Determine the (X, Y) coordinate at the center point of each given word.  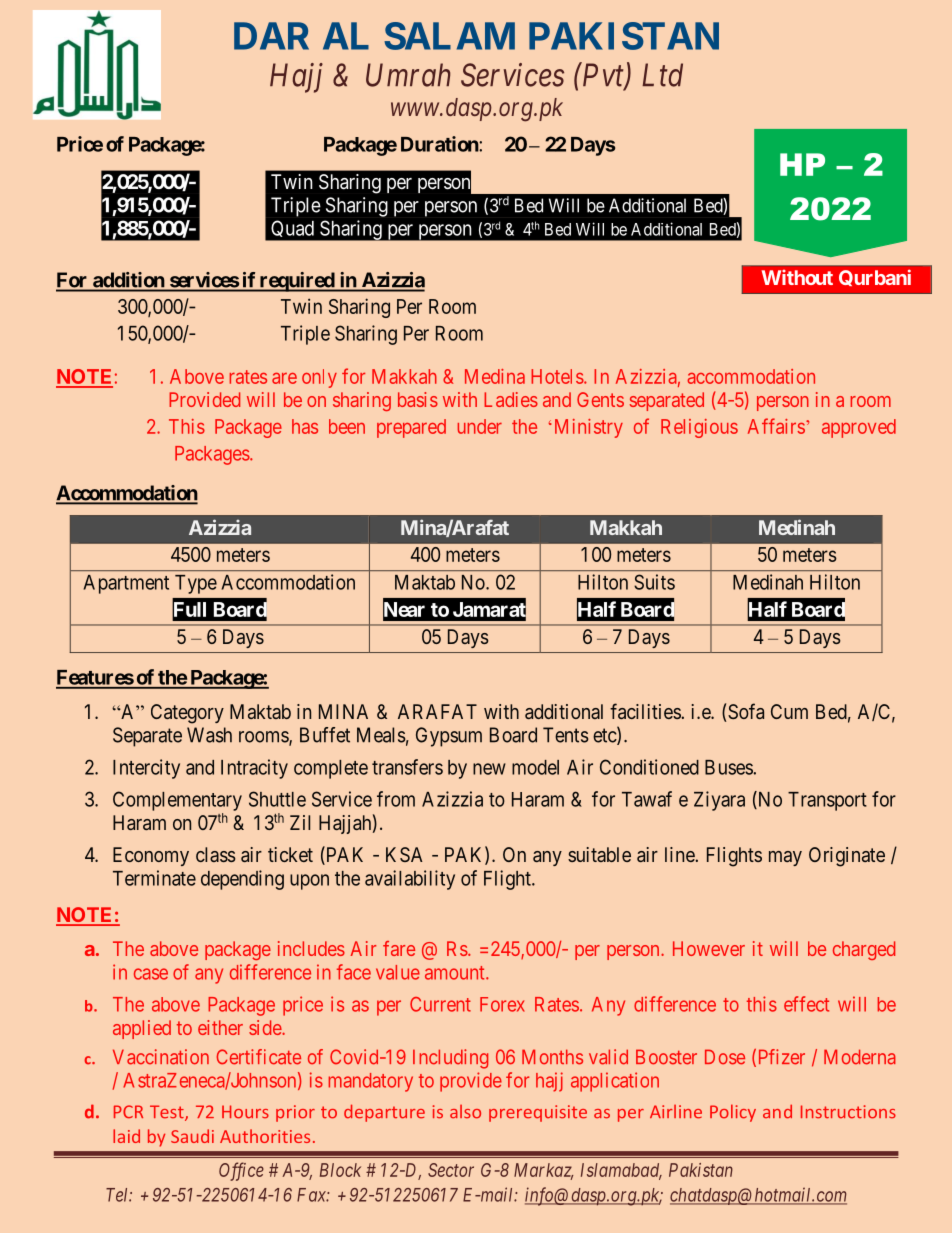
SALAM (449, 36)
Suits (654, 582)
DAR (271, 36)
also (465, 1112)
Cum (789, 711)
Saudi (192, 1136)
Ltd (662, 75)
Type (196, 584)
